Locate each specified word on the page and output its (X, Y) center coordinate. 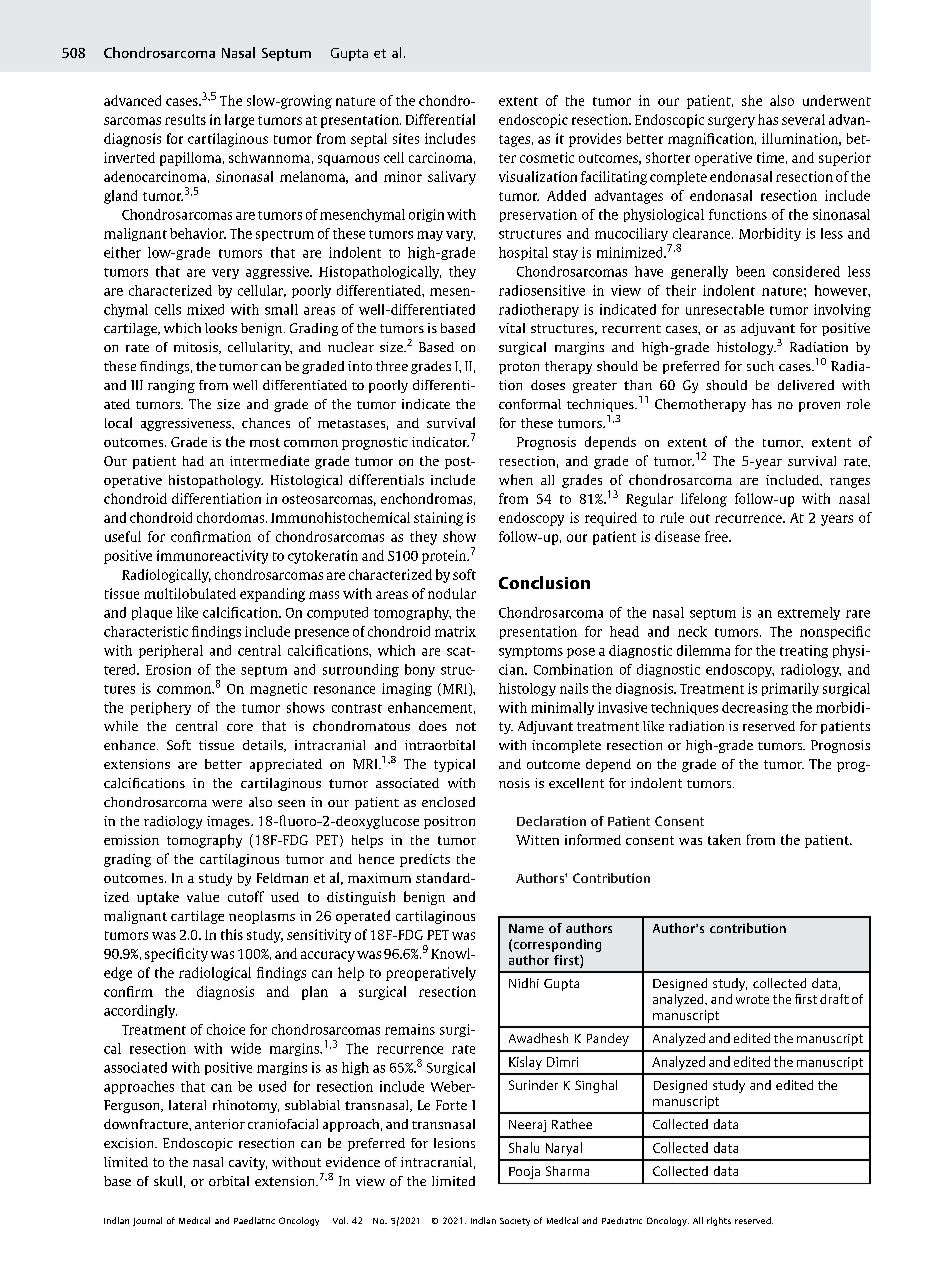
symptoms (531, 652)
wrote (752, 999)
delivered (806, 385)
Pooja (524, 1172)
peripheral (171, 651)
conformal (530, 404)
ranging (171, 386)
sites (406, 138)
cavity (248, 1163)
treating (804, 651)
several (803, 119)
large (239, 121)
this (232, 934)
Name (526, 928)
